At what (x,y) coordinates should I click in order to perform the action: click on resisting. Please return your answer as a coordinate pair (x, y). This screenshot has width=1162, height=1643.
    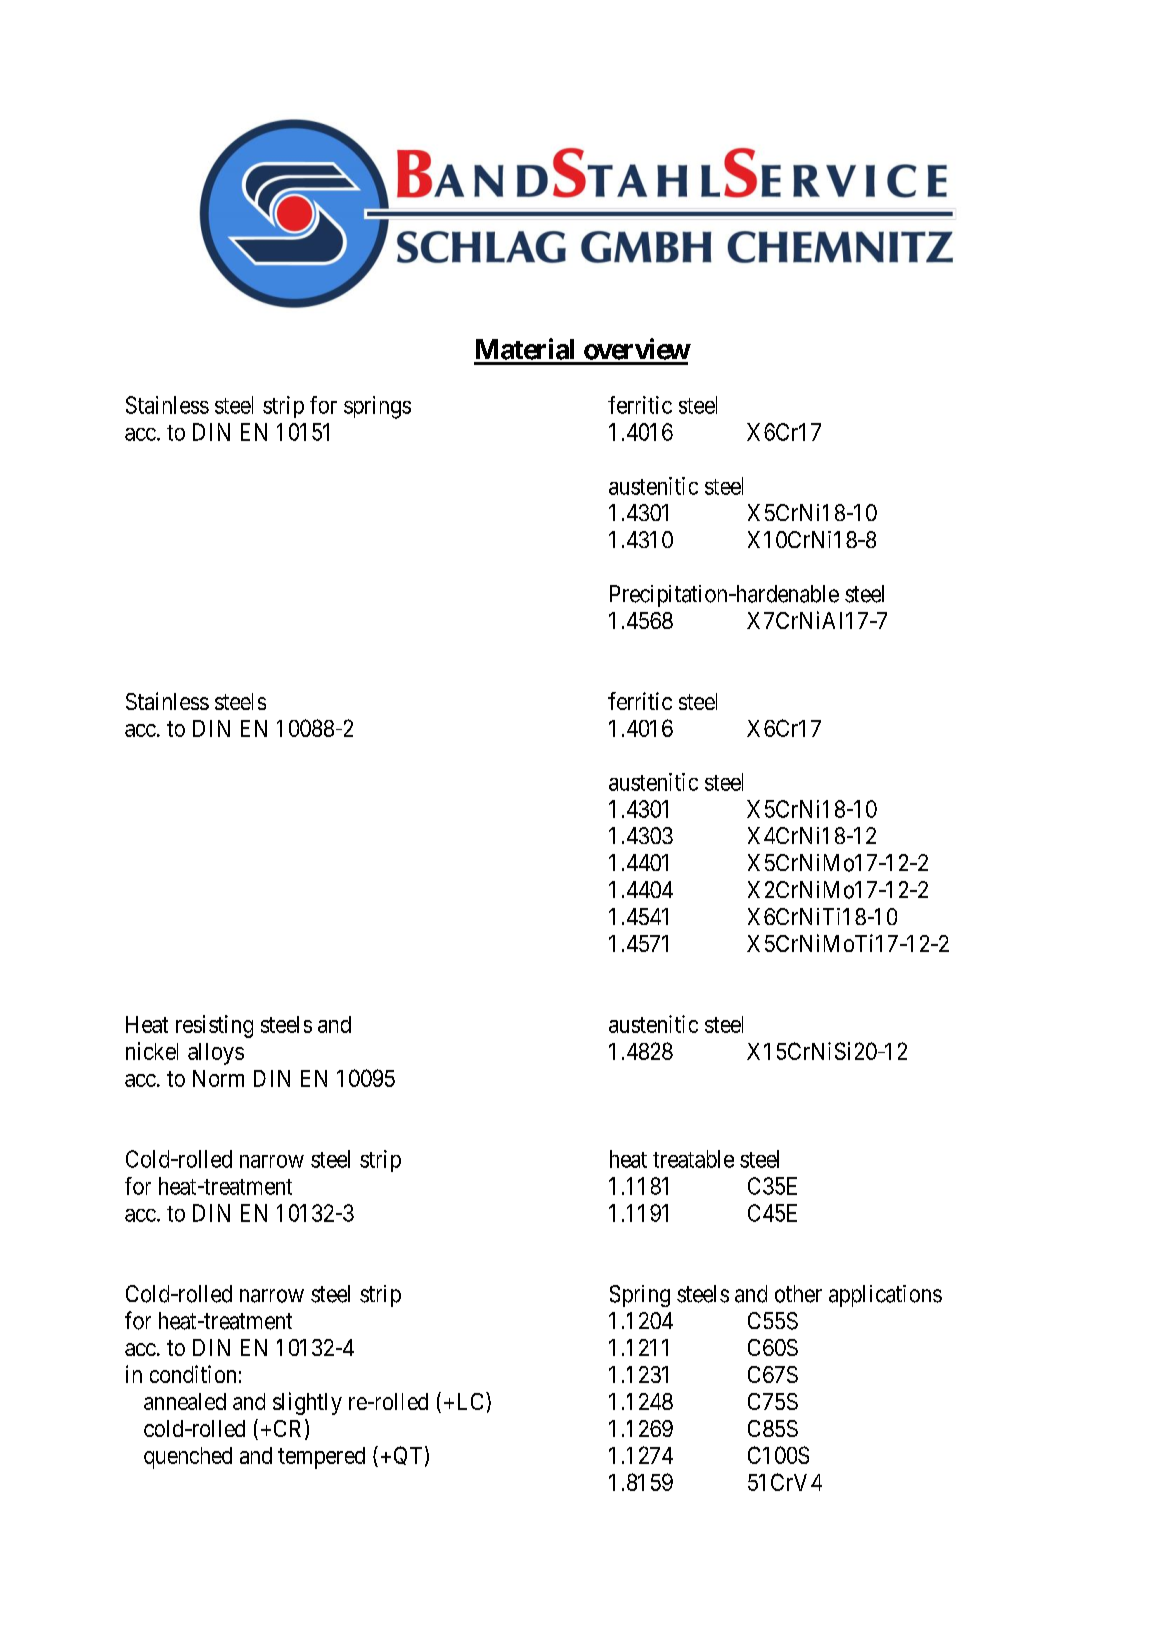
    Looking at the image, I should click on (214, 1026).
